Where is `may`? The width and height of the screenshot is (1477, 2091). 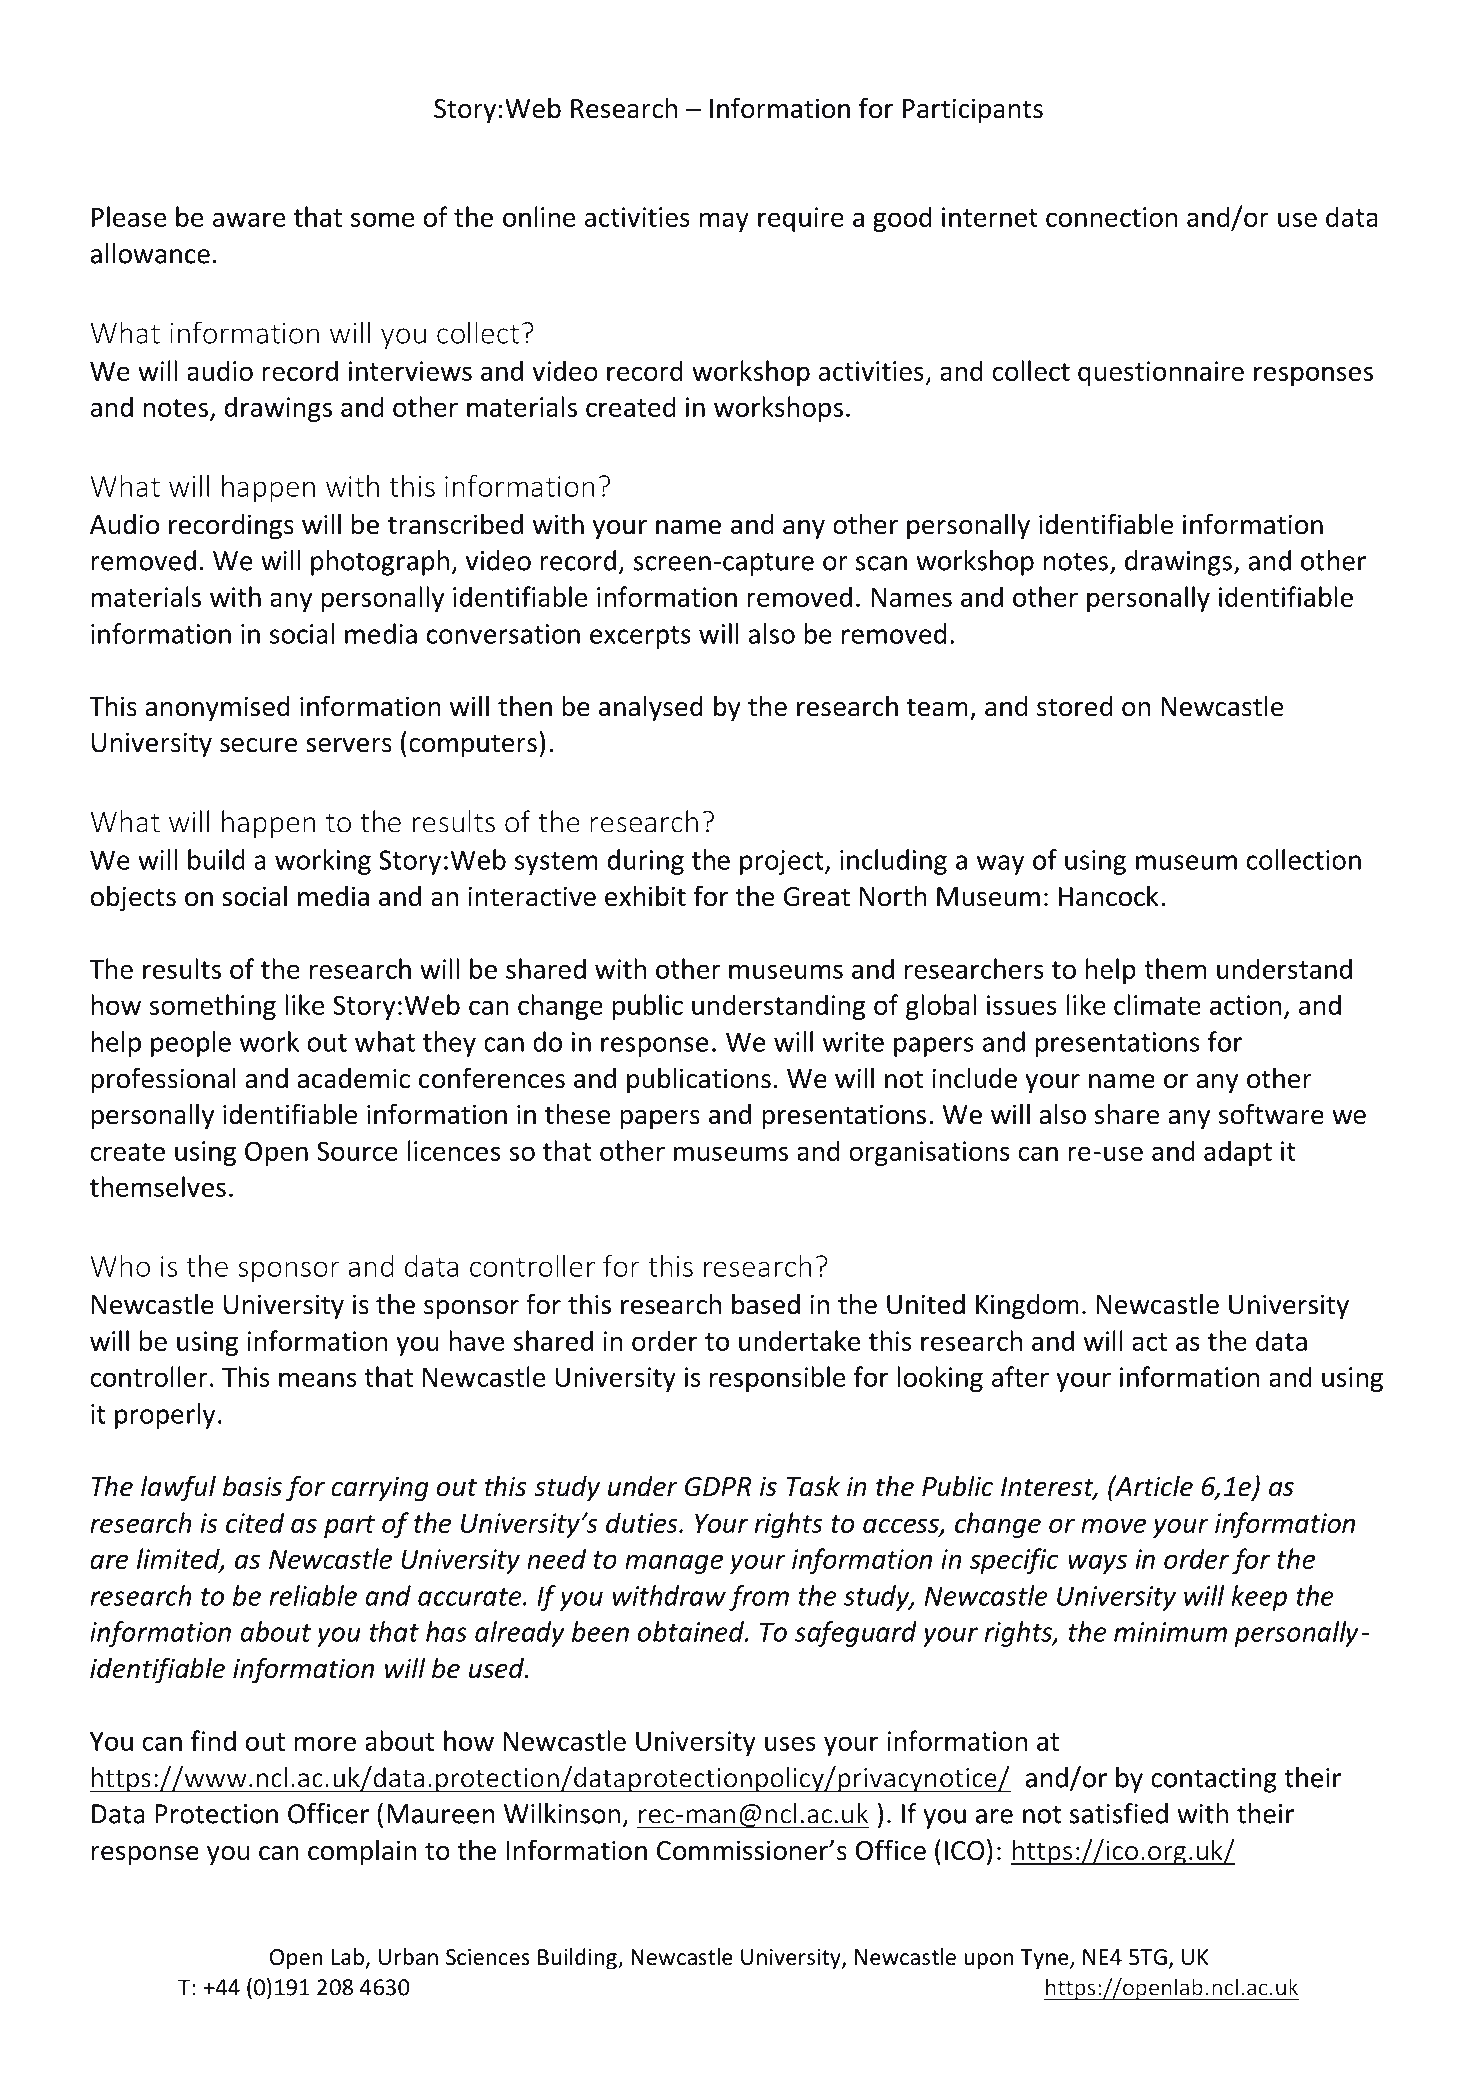 may is located at coordinates (724, 222).
